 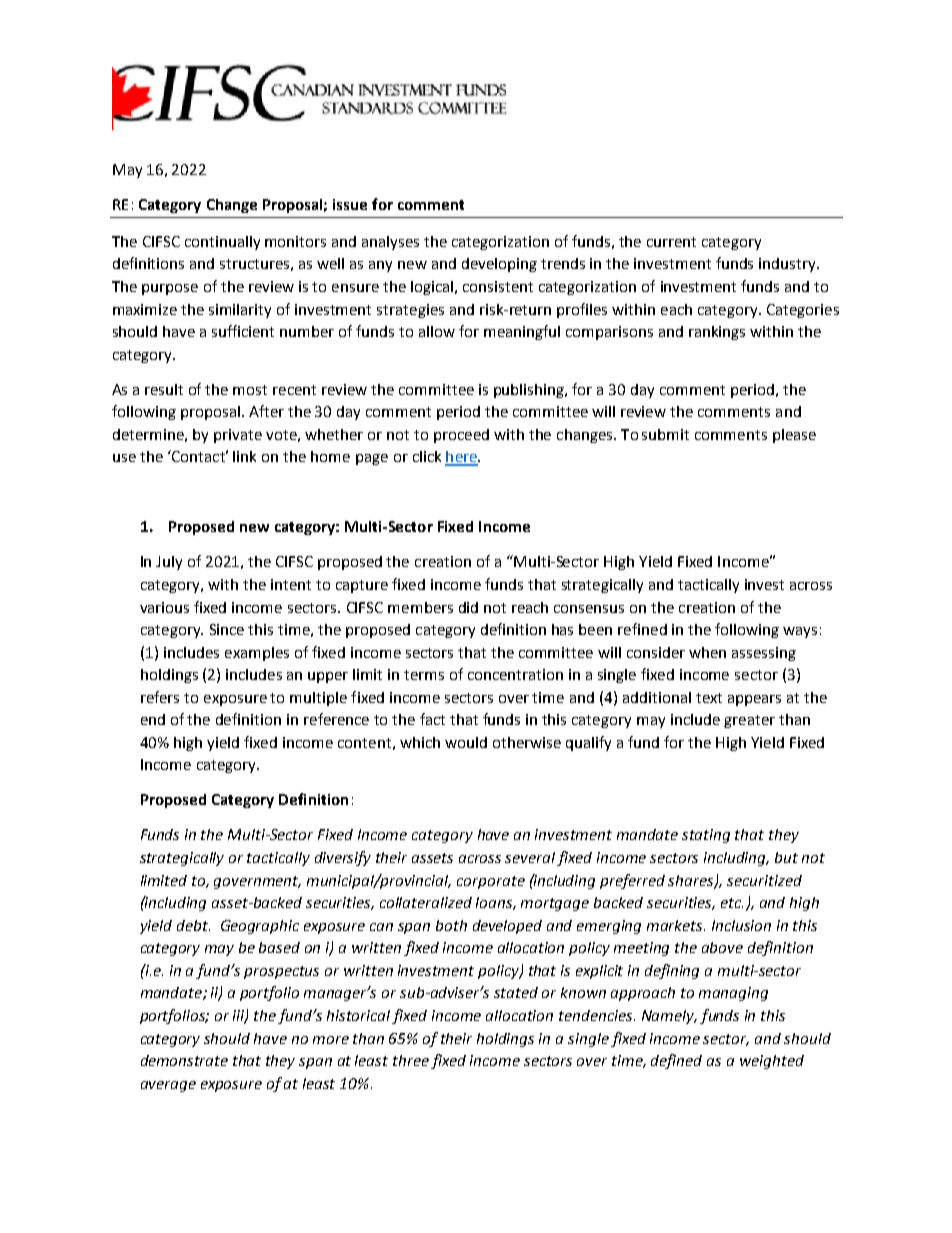 What do you see at coordinates (671, 242) in the screenshot?
I see `current` at bounding box center [671, 242].
